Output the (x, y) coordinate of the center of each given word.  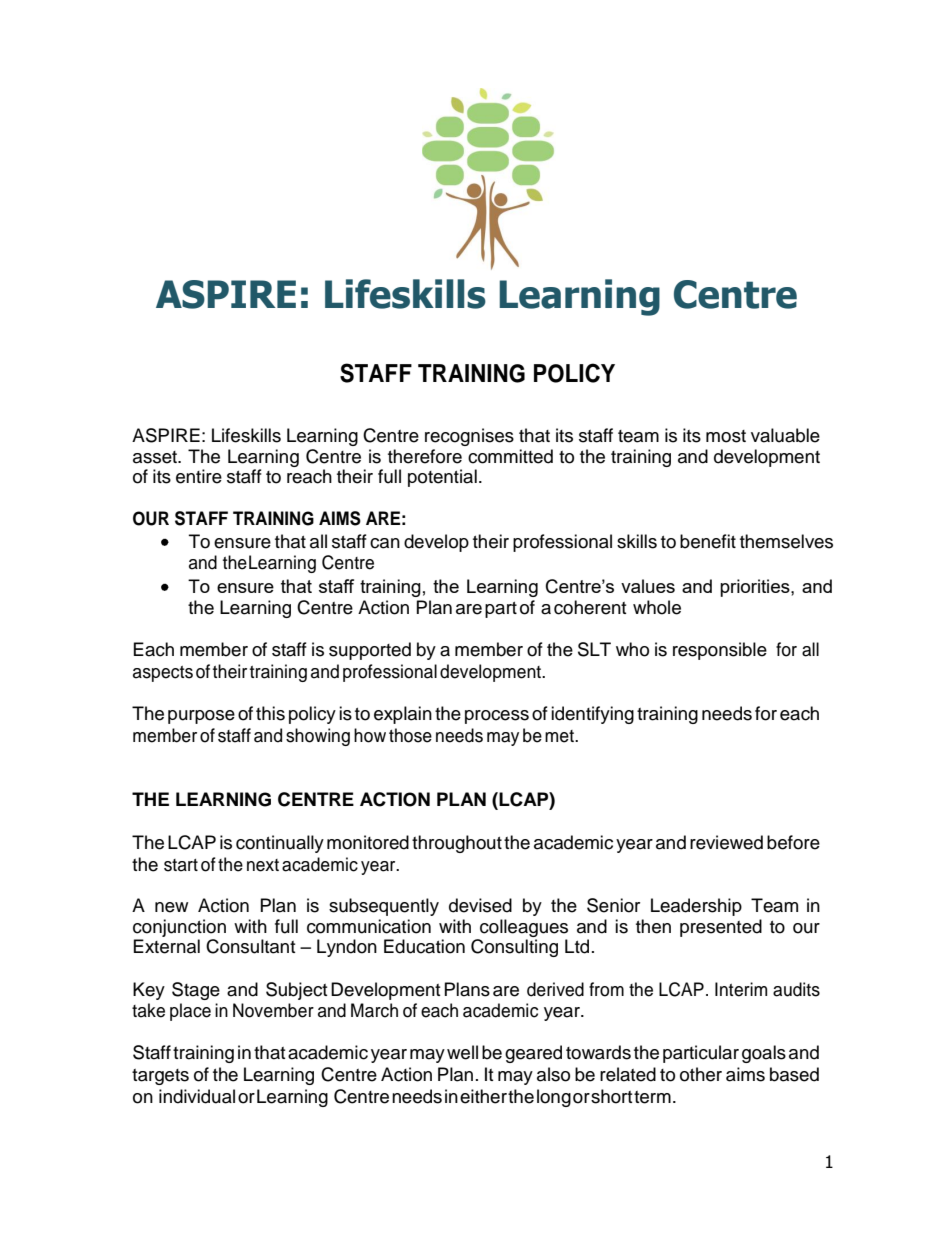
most (726, 436)
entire (199, 476)
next (263, 865)
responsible (720, 651)
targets (160, 1077)
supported (370, 651)
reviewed (726, 842)
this (270, 713)
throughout (457, 844)
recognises (469, 437)
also (553, 1074)
